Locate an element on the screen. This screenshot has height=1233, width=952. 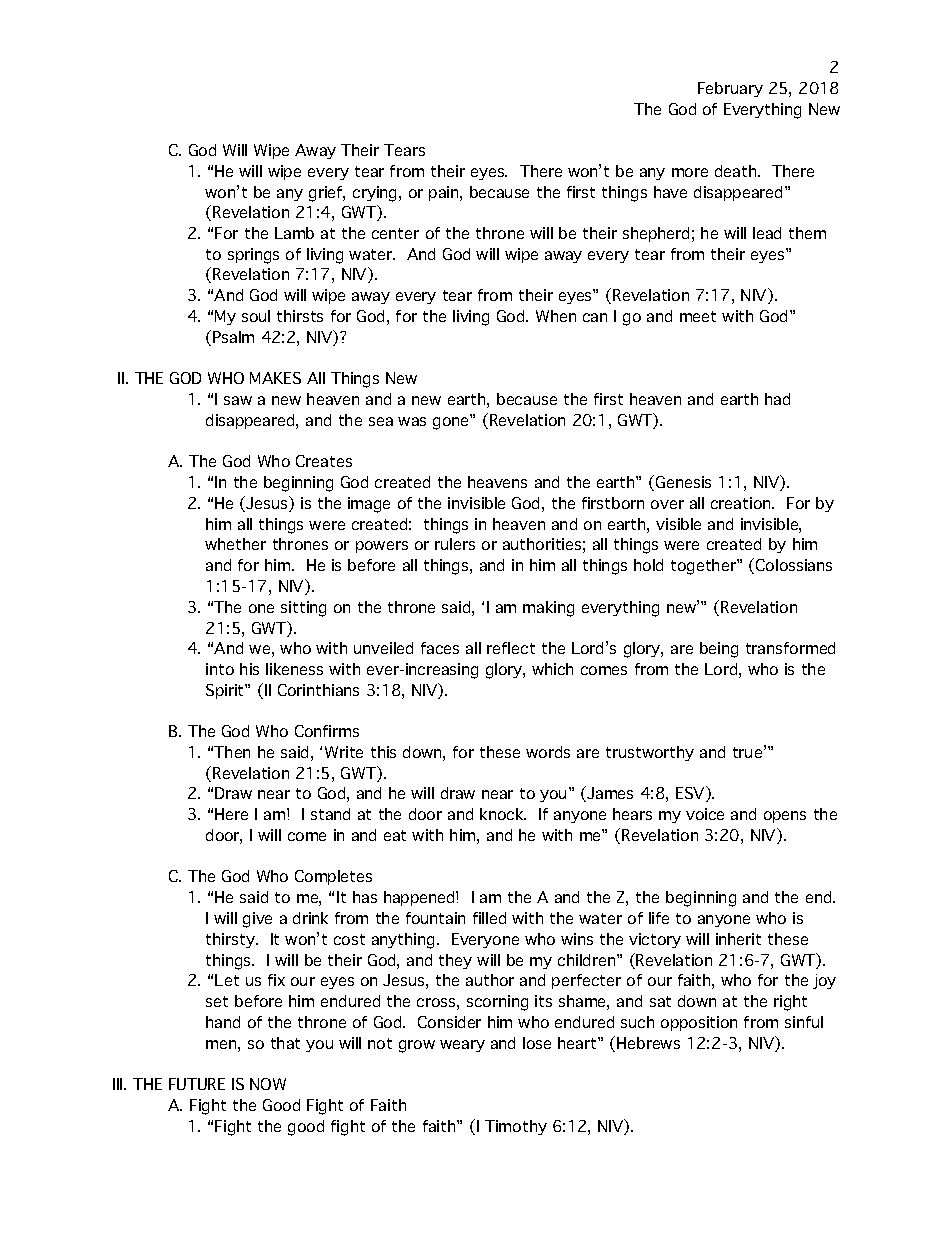
pain is located at coordinates (445, 193).
